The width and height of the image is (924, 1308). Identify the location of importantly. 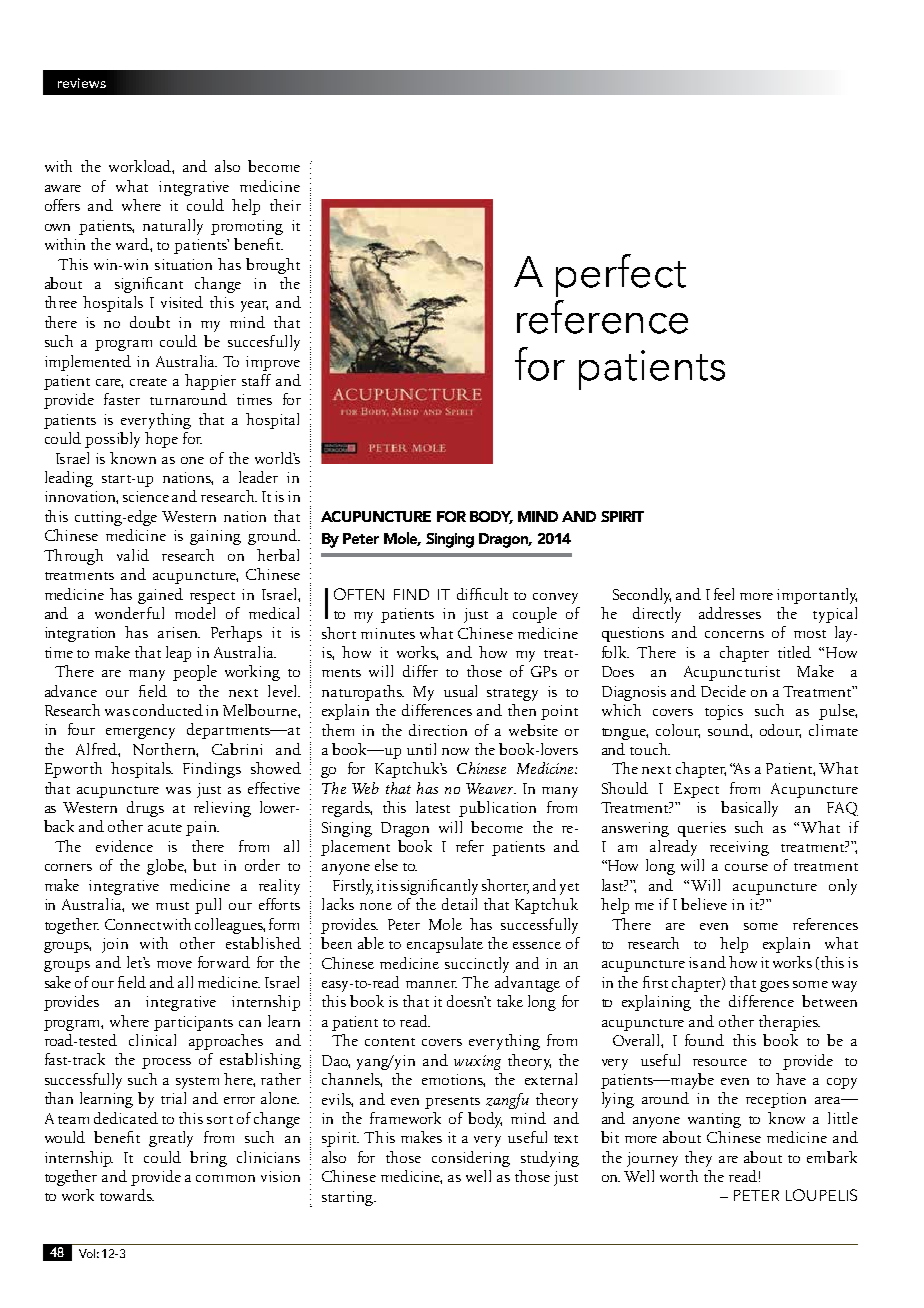
(817, 596).
